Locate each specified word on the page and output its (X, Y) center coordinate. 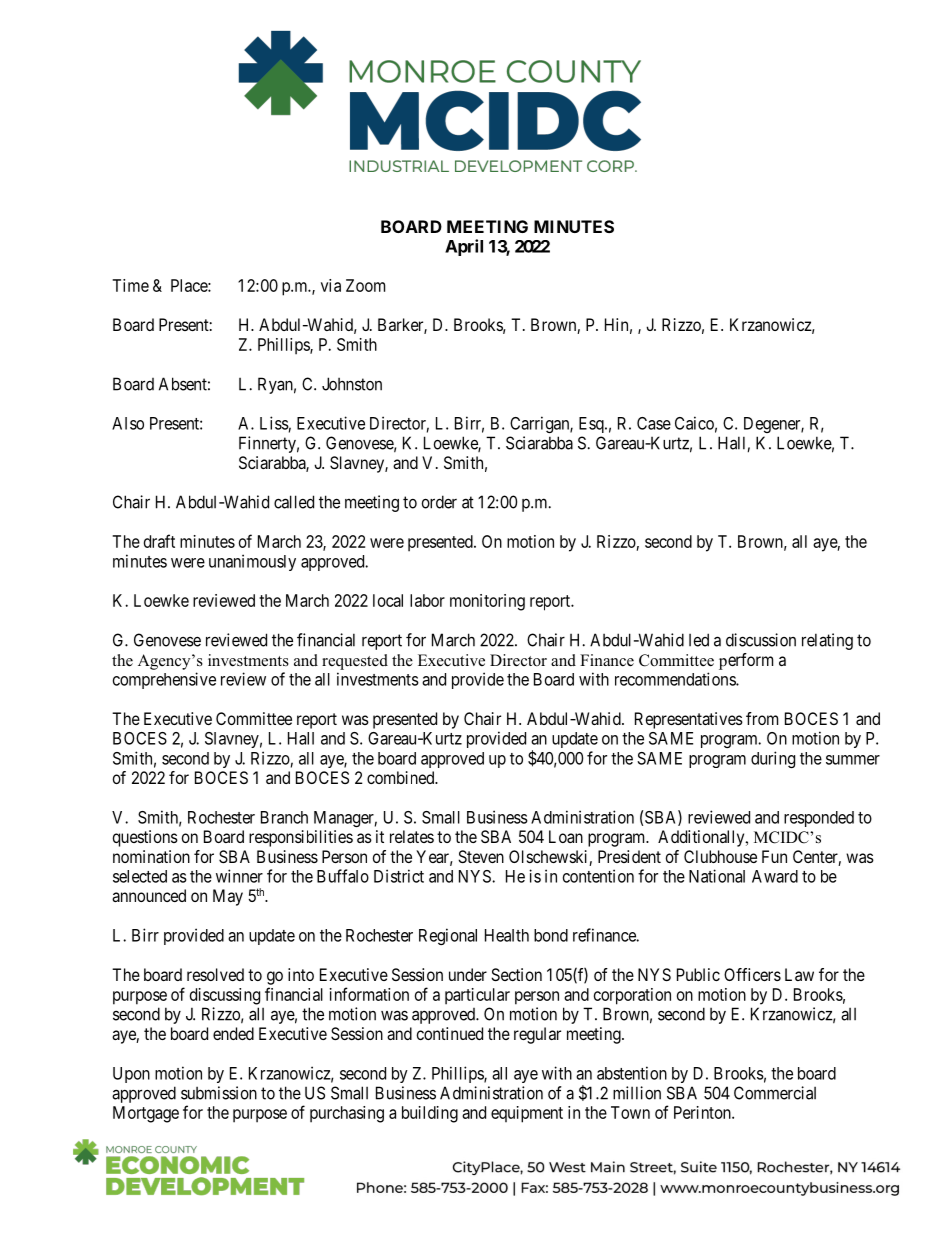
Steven (481, 856)
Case (654, 423)
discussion (761, 640)
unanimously (252, 562)
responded (819, 819)
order (439, 502)
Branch (284, 817)
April (464, 247)
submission (219, 1093)
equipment (527, 1114)
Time (130, 285)
